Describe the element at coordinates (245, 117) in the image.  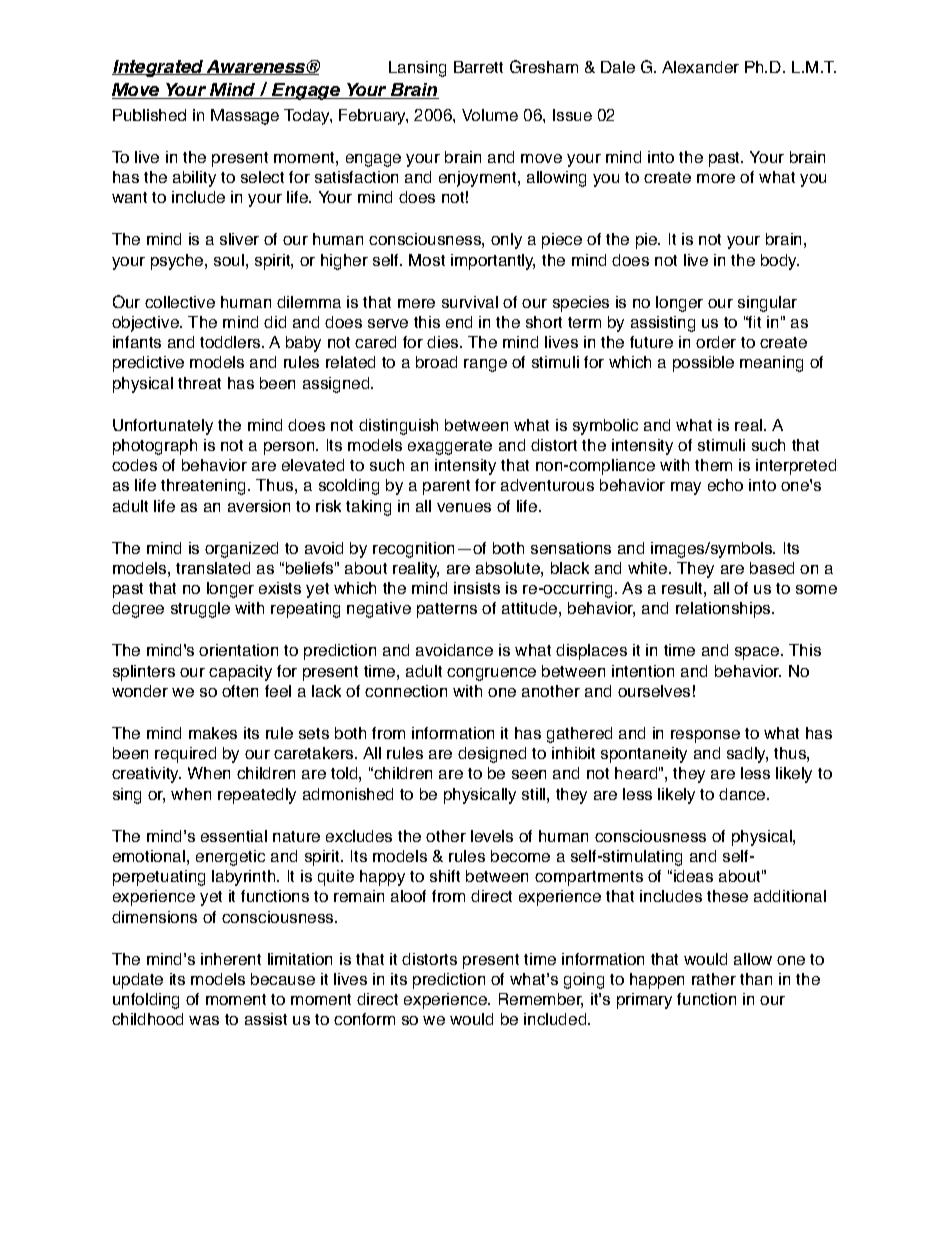
I see `Massage` at that location.
